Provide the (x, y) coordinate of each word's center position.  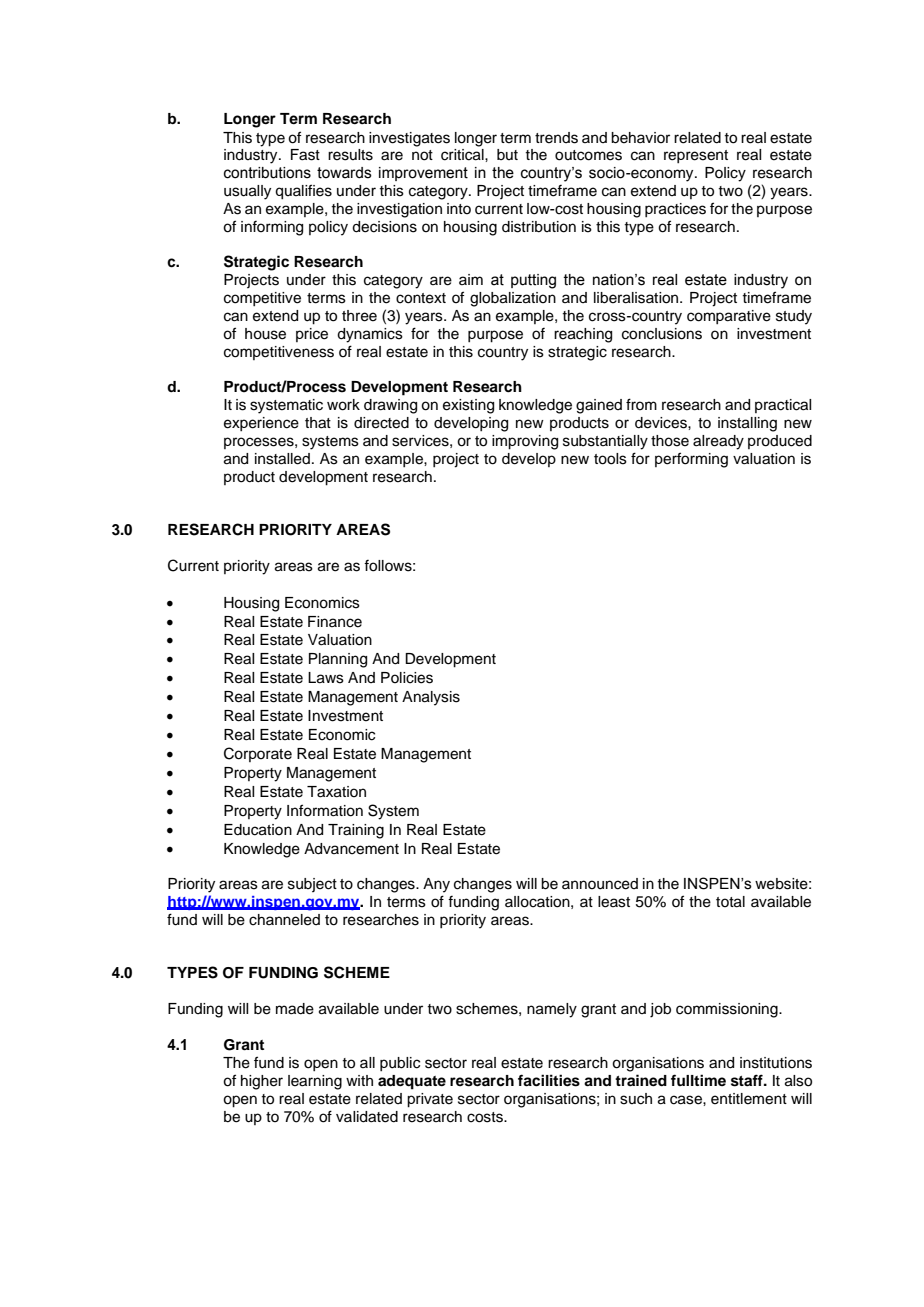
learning (315, 1082)
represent (696, 156)
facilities (549, 1080)
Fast (305, 155)
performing (691, 460)
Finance (335, 622)
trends (556, 138)
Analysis (431, 698)
